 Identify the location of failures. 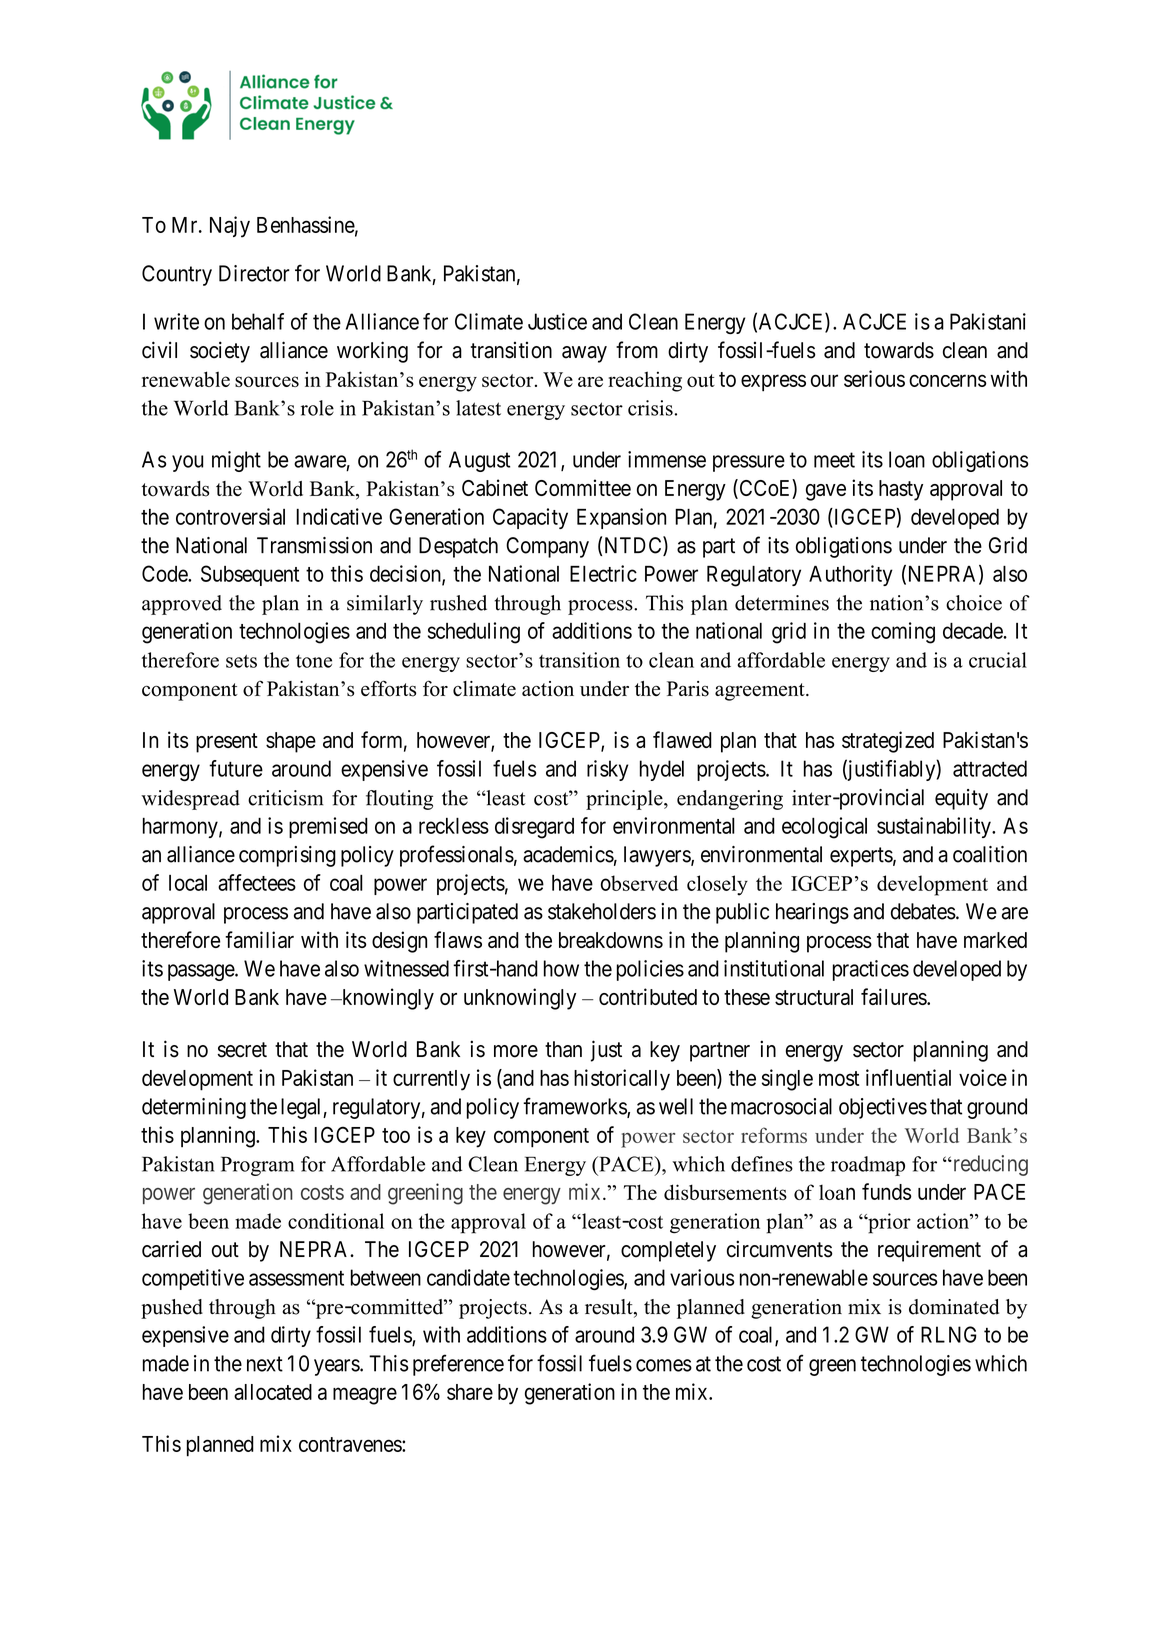
(894, 996).
